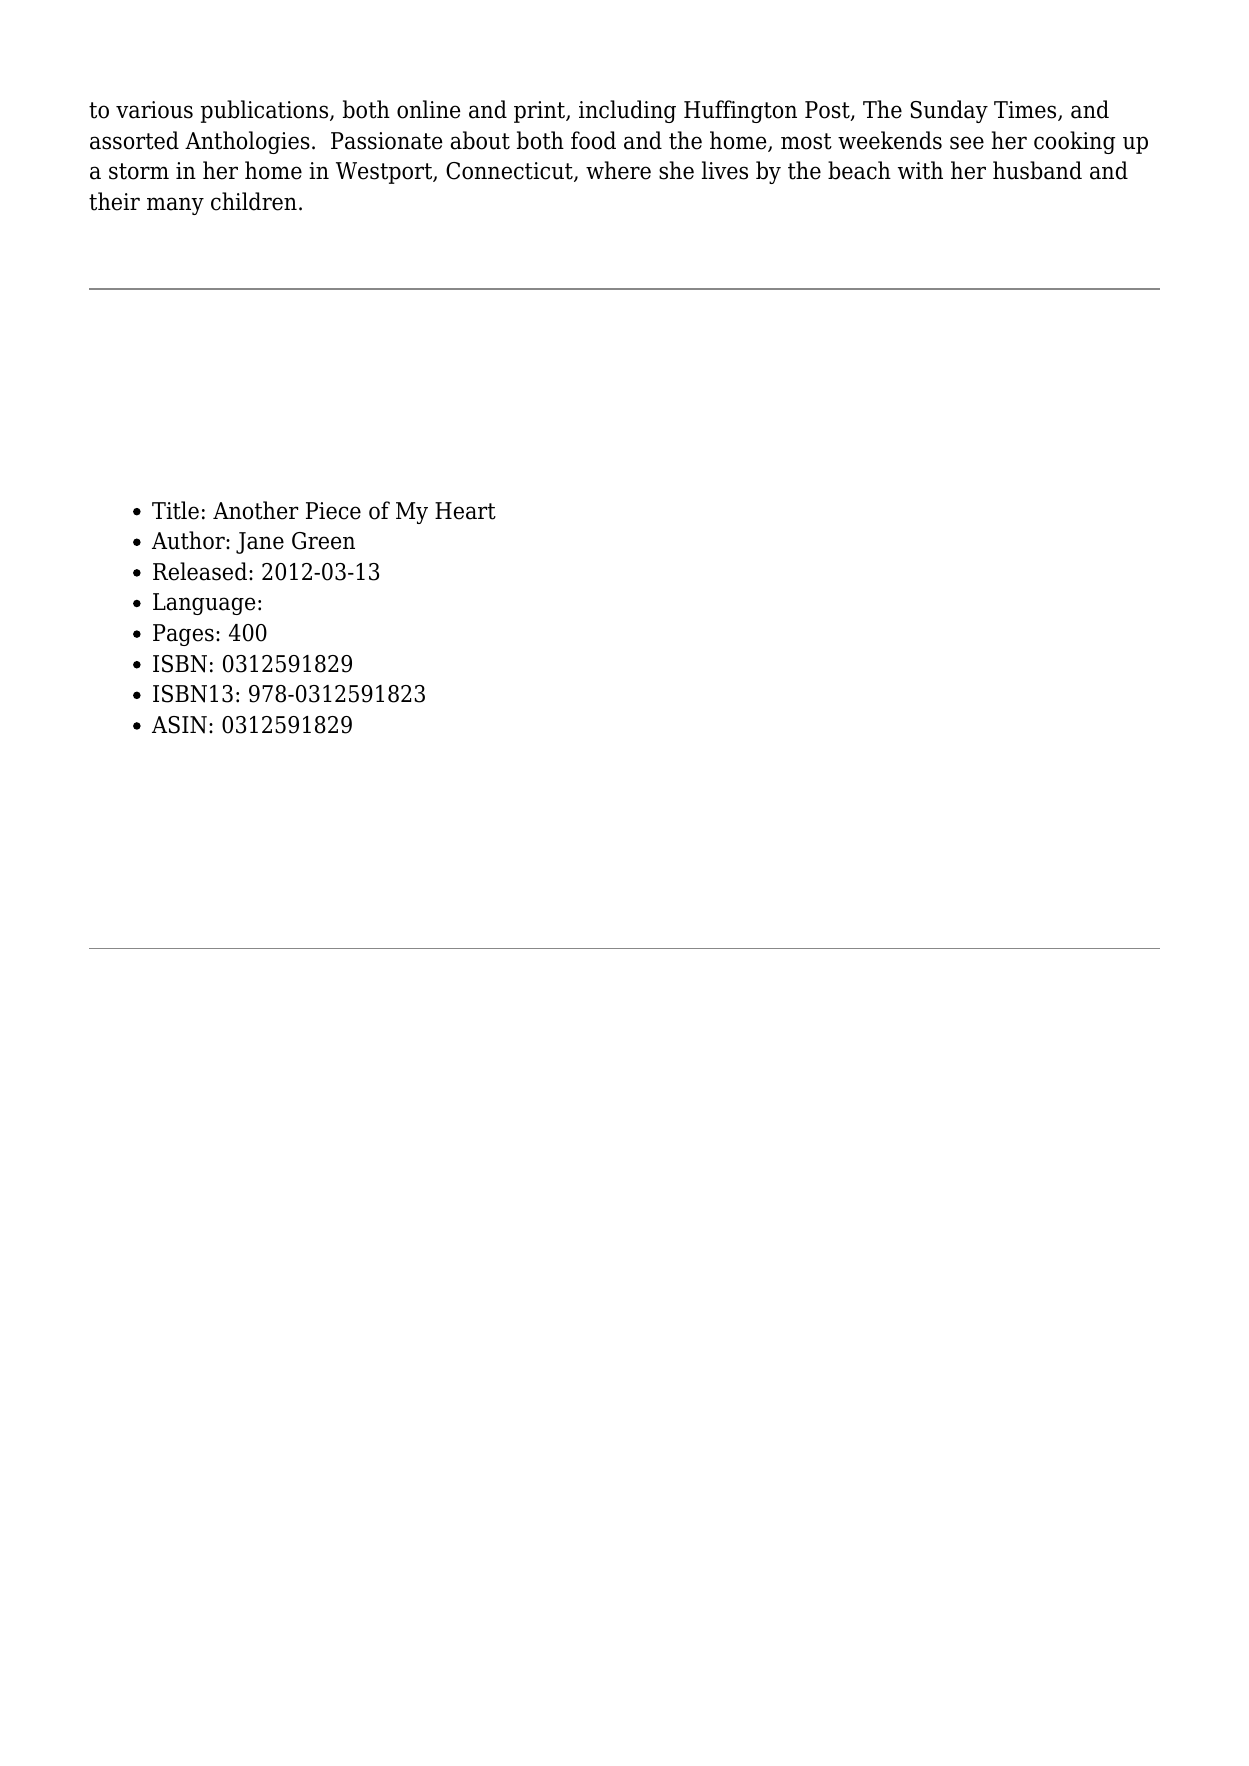 This screenshot has height=1766, width=1249. I want to click on children, so click(254, 201).
